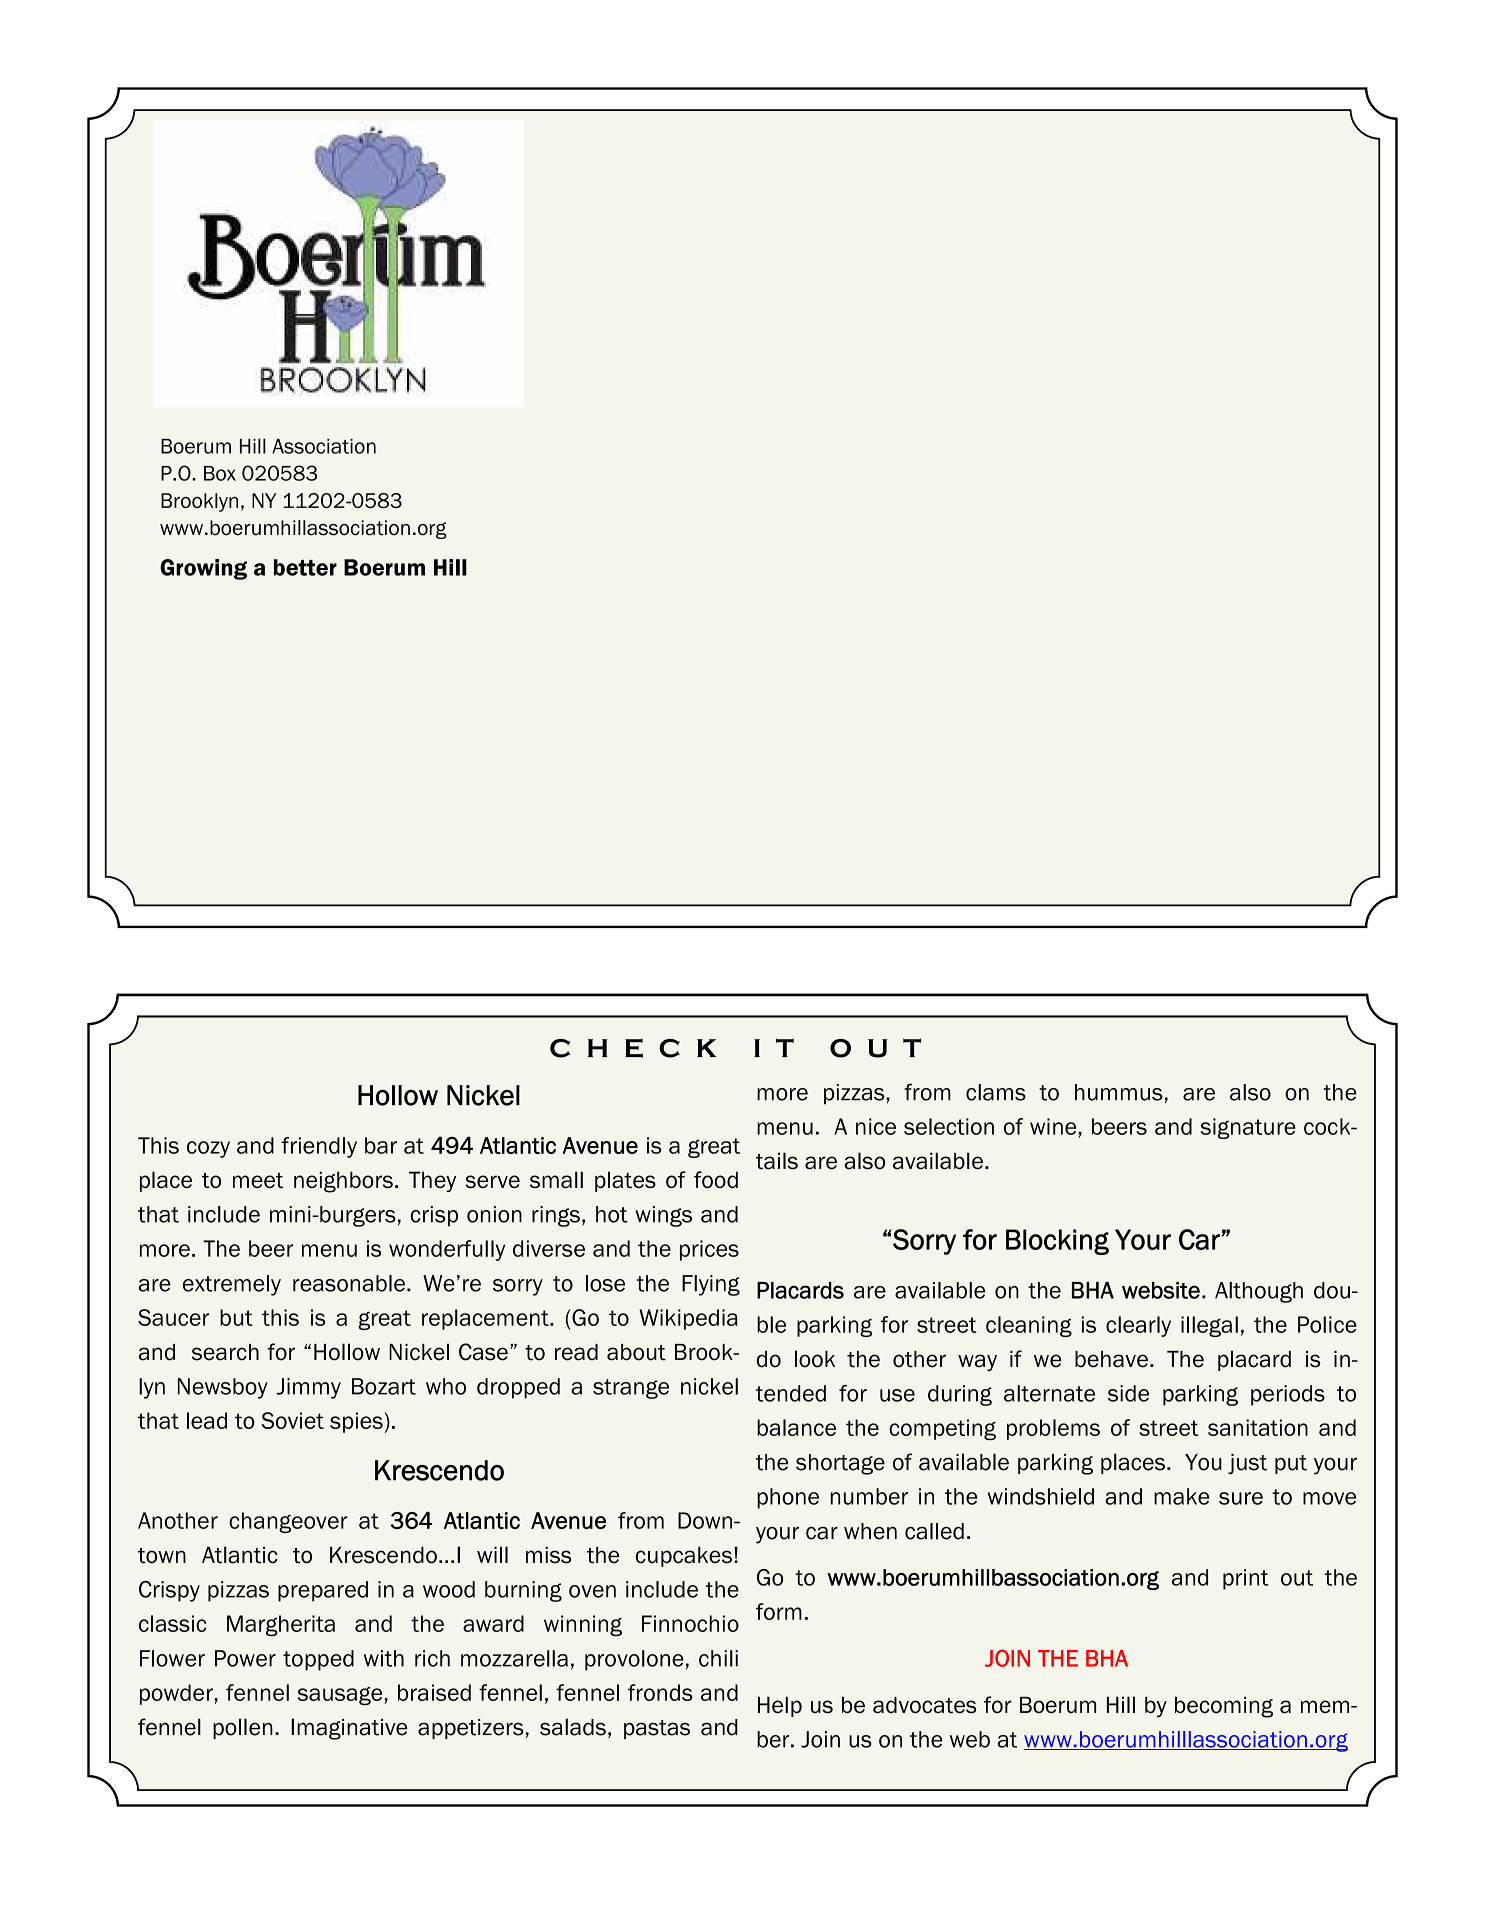 Image resolution: width=1485 pixels, height=1922 pixels. I want to click on clams, so click(996, 1092).
